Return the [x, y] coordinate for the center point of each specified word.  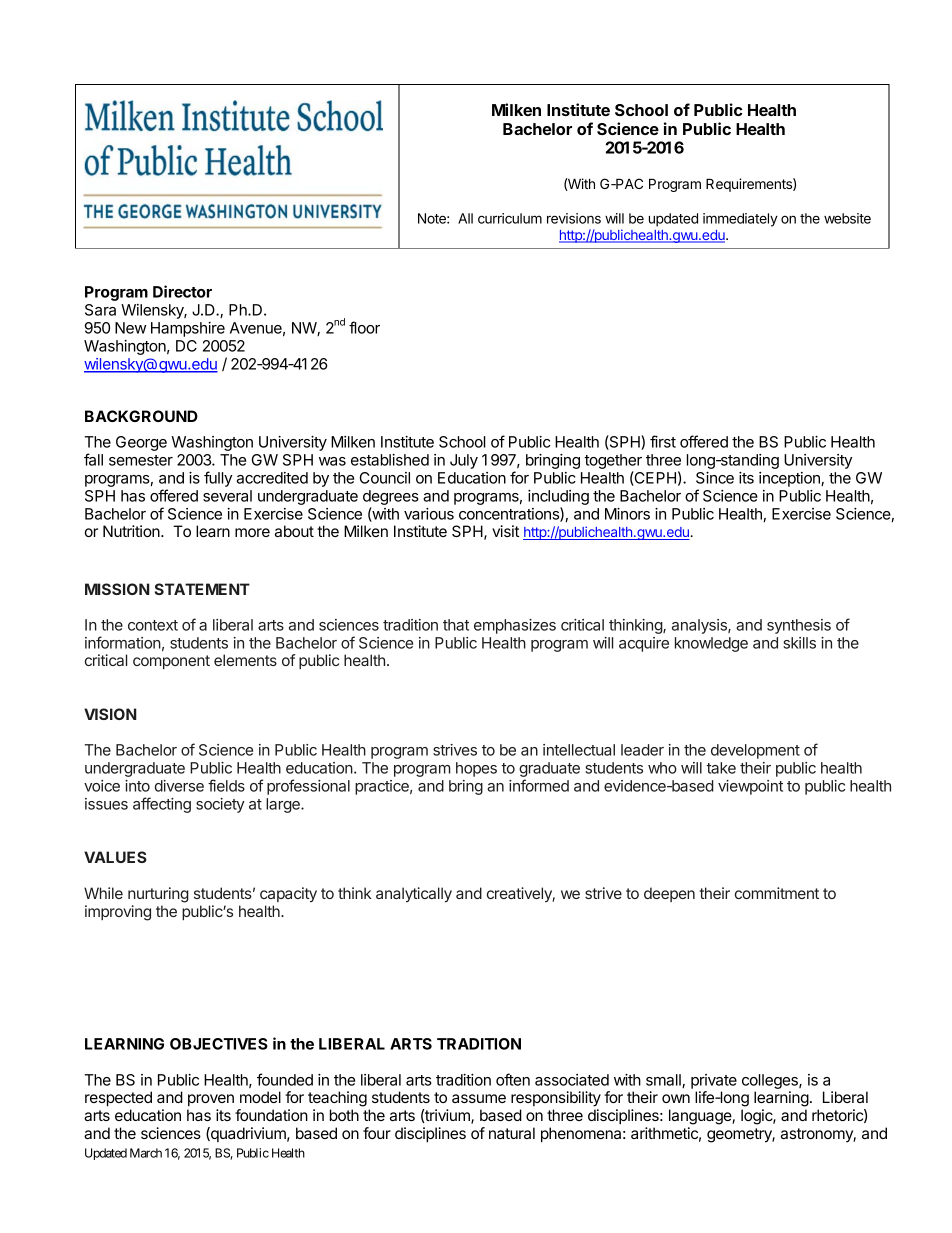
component [171, 662]
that [456, 625]
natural [512, 1133]
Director [182, 291]
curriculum [510, 218]
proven [211, 1100]
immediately [740, 220]
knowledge [711, 644]
